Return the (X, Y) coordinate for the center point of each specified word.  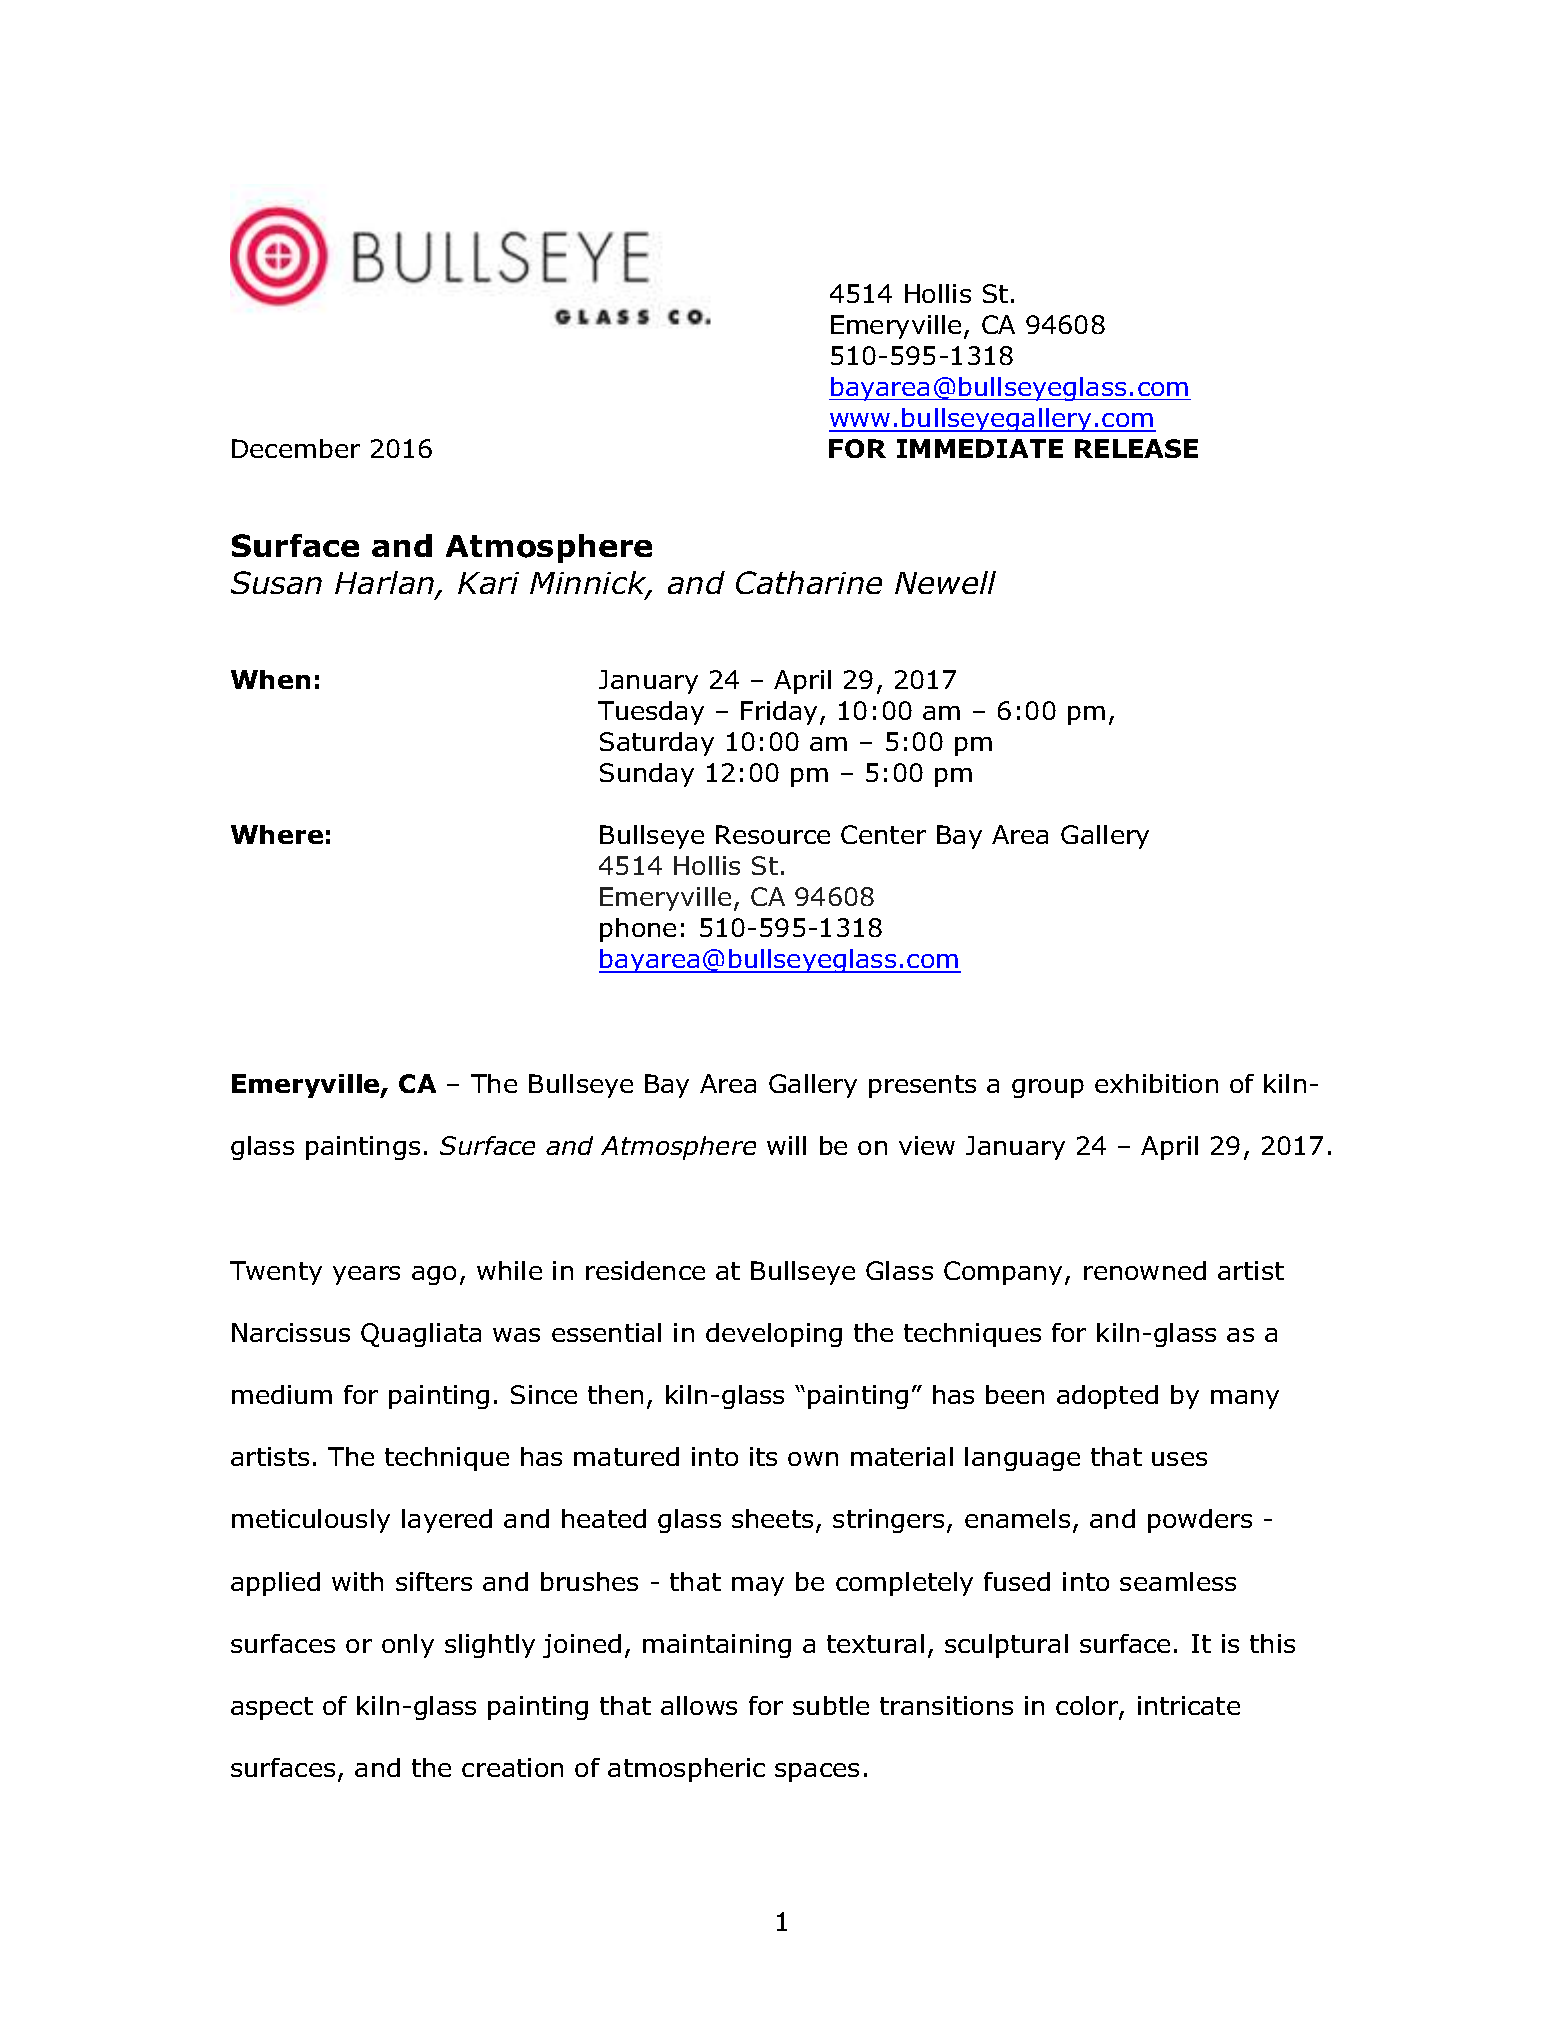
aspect (272, 1708)
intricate (1189, 1705)
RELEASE (1136, 448)
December (296, 448)
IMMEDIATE (980, 448)
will (786, 1145)
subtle (831, 1705)
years (366, 1275)
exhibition (1156, 1083)
